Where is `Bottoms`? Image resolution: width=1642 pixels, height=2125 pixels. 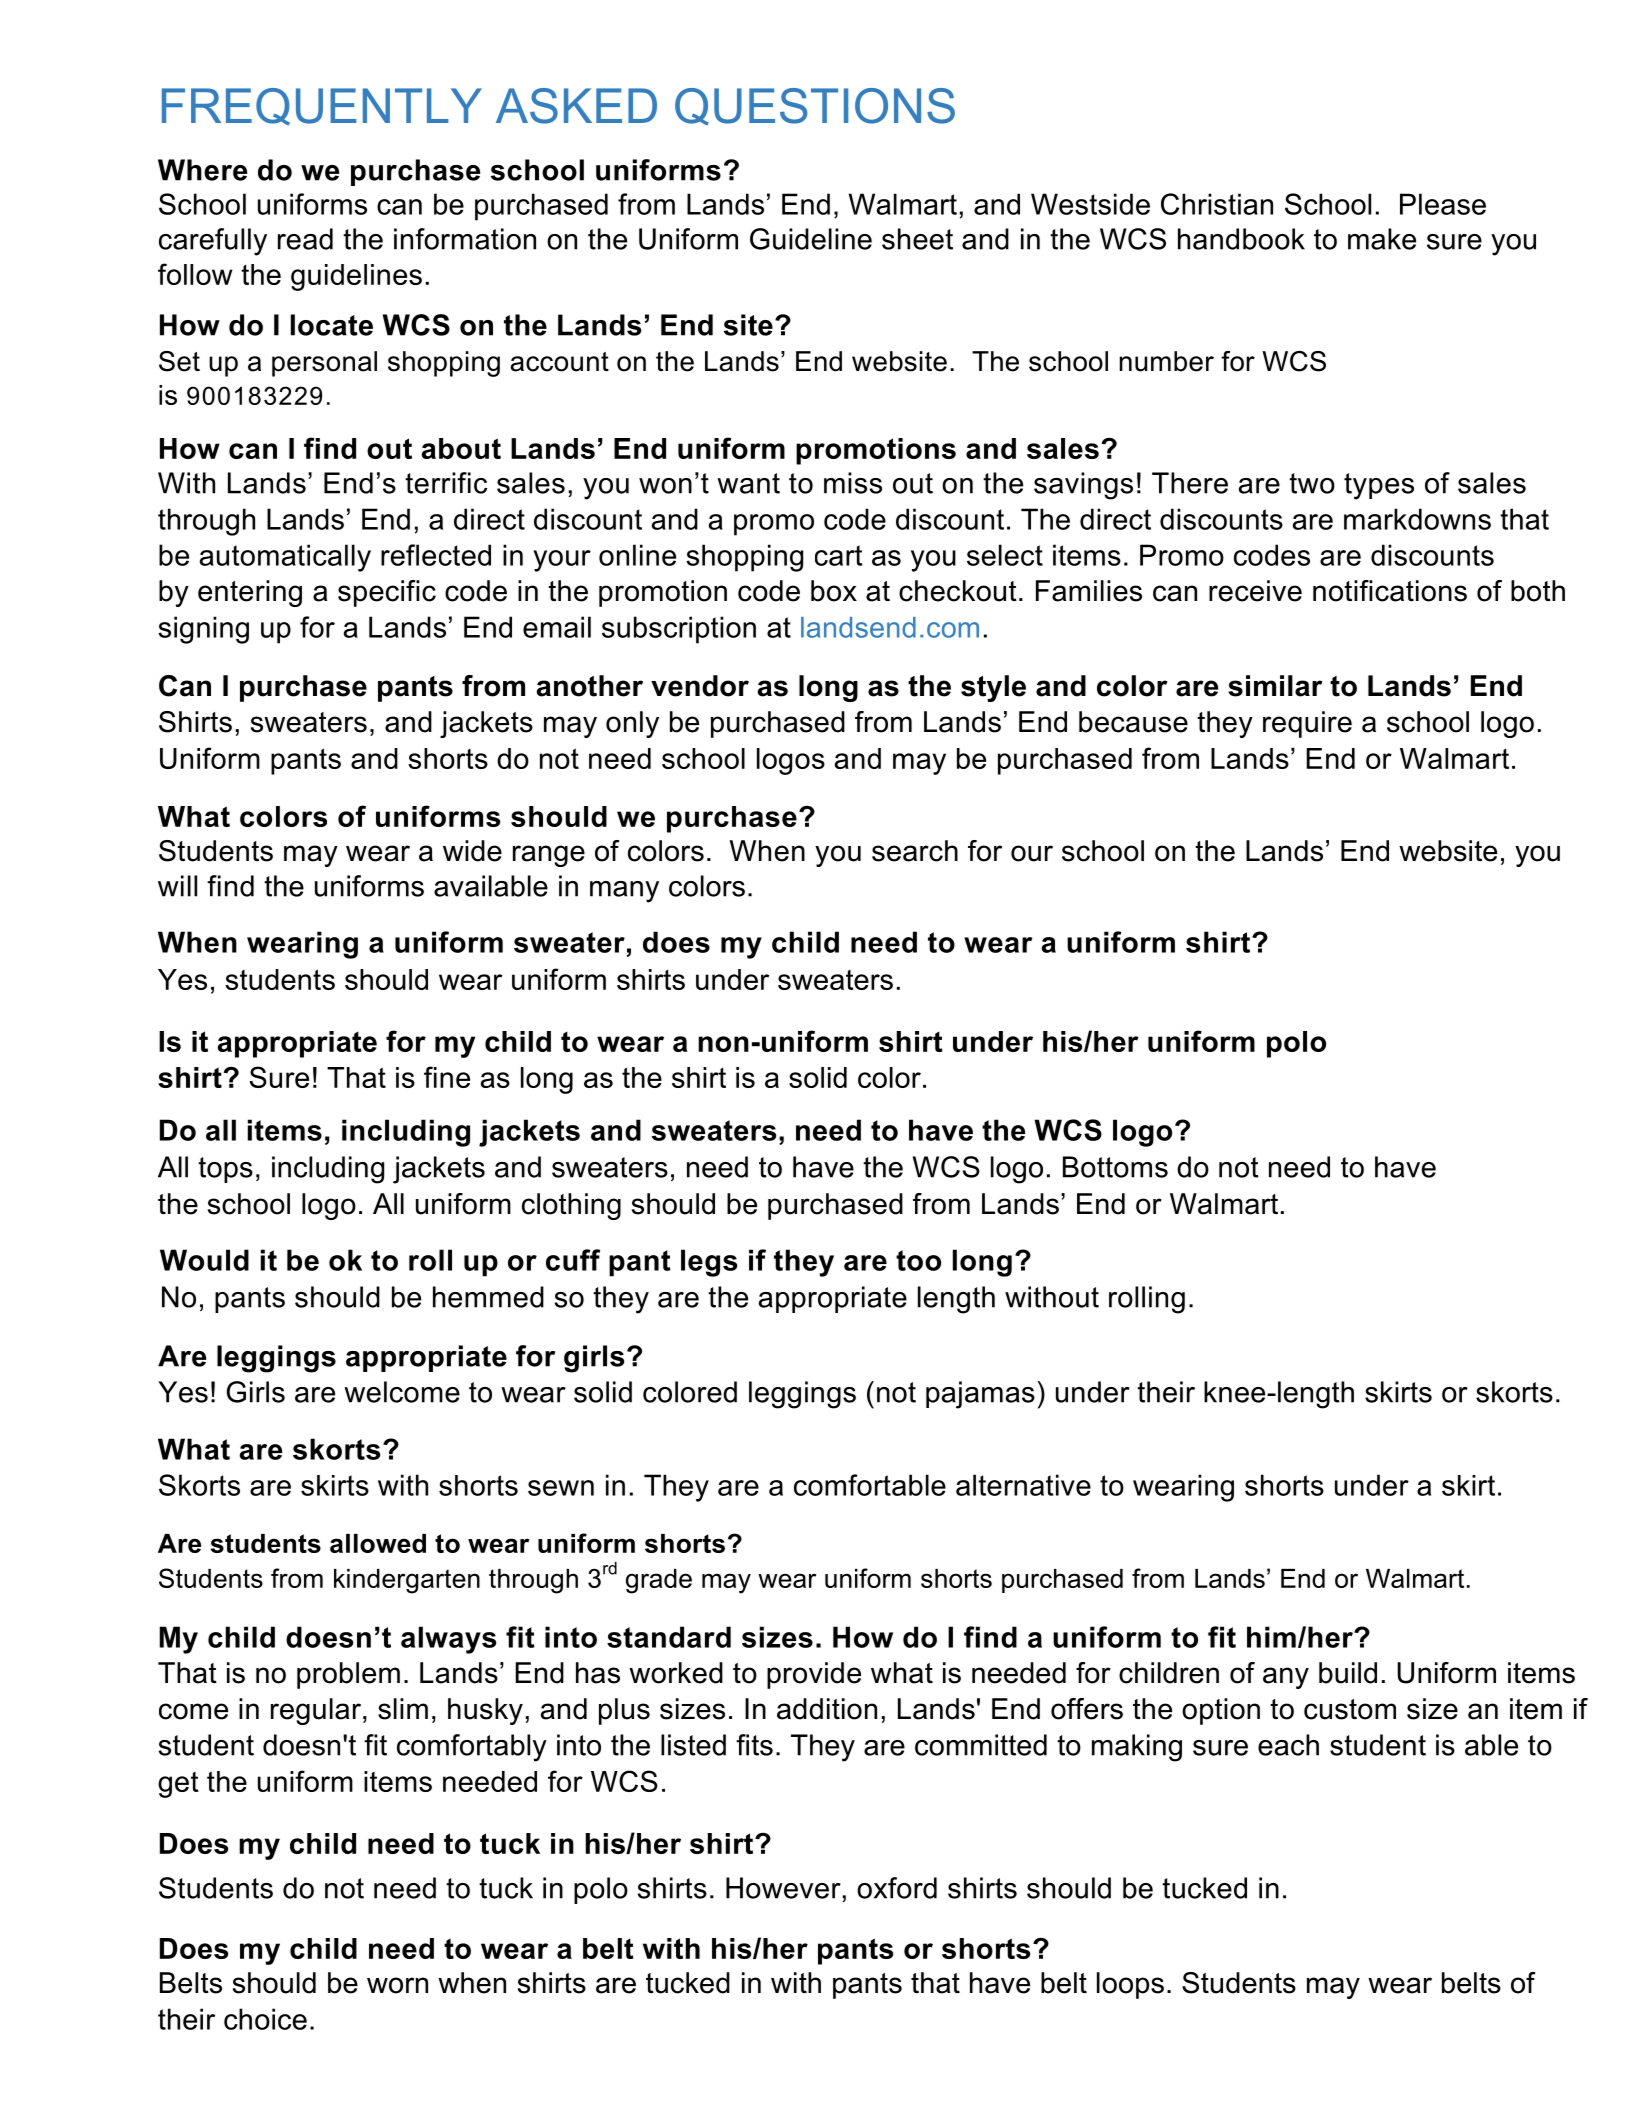
Bottoms is located at coordinates (1115, 1167).
